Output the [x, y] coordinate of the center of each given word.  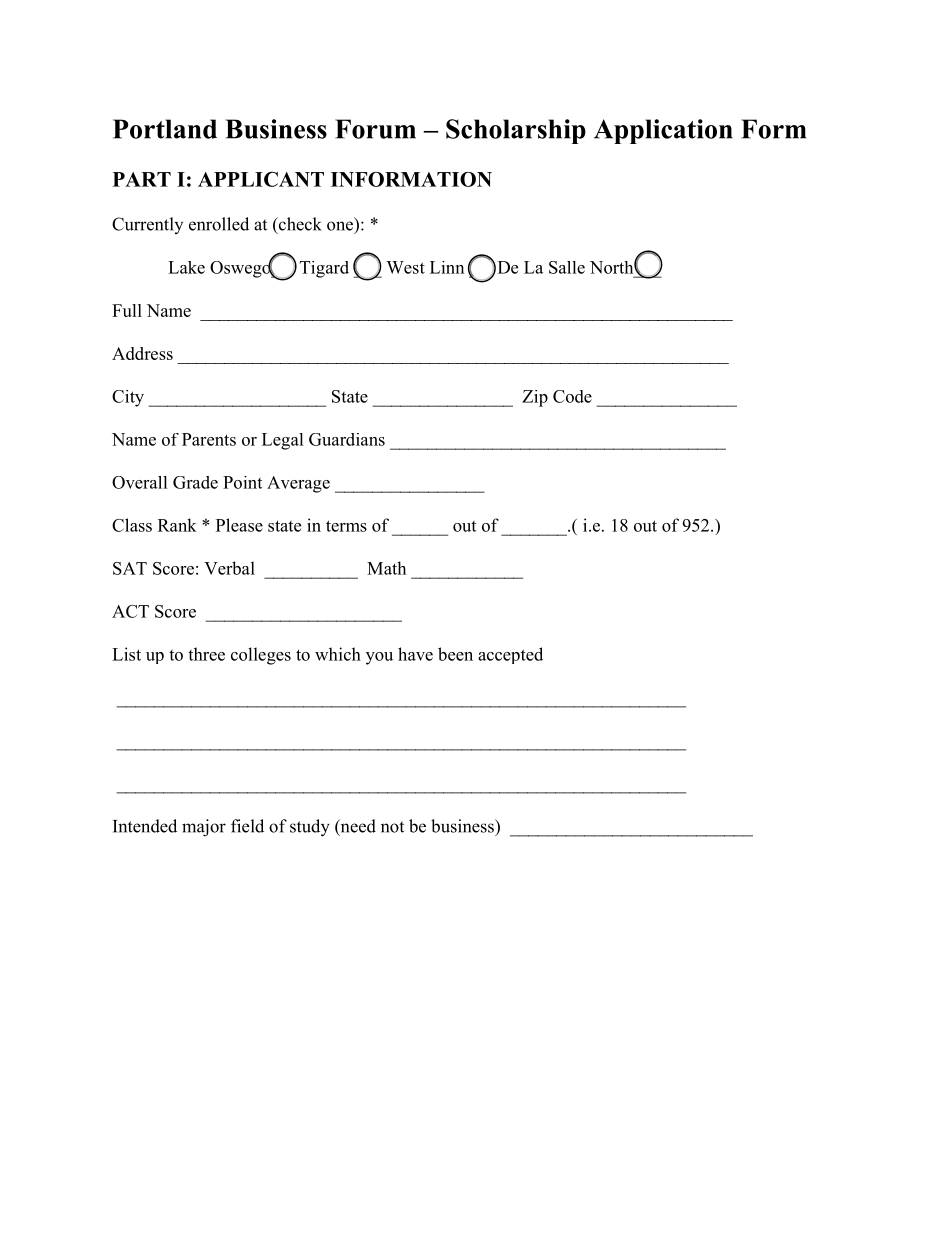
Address [142, 353]
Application [663, 131]
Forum [375, 129]
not [392, 827]
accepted [510, 655]
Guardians [347, 439]
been [455, 654]
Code [572, 396]
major [204, 828]
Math [386, 568]
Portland [165, 129]
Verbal [229, 568]
